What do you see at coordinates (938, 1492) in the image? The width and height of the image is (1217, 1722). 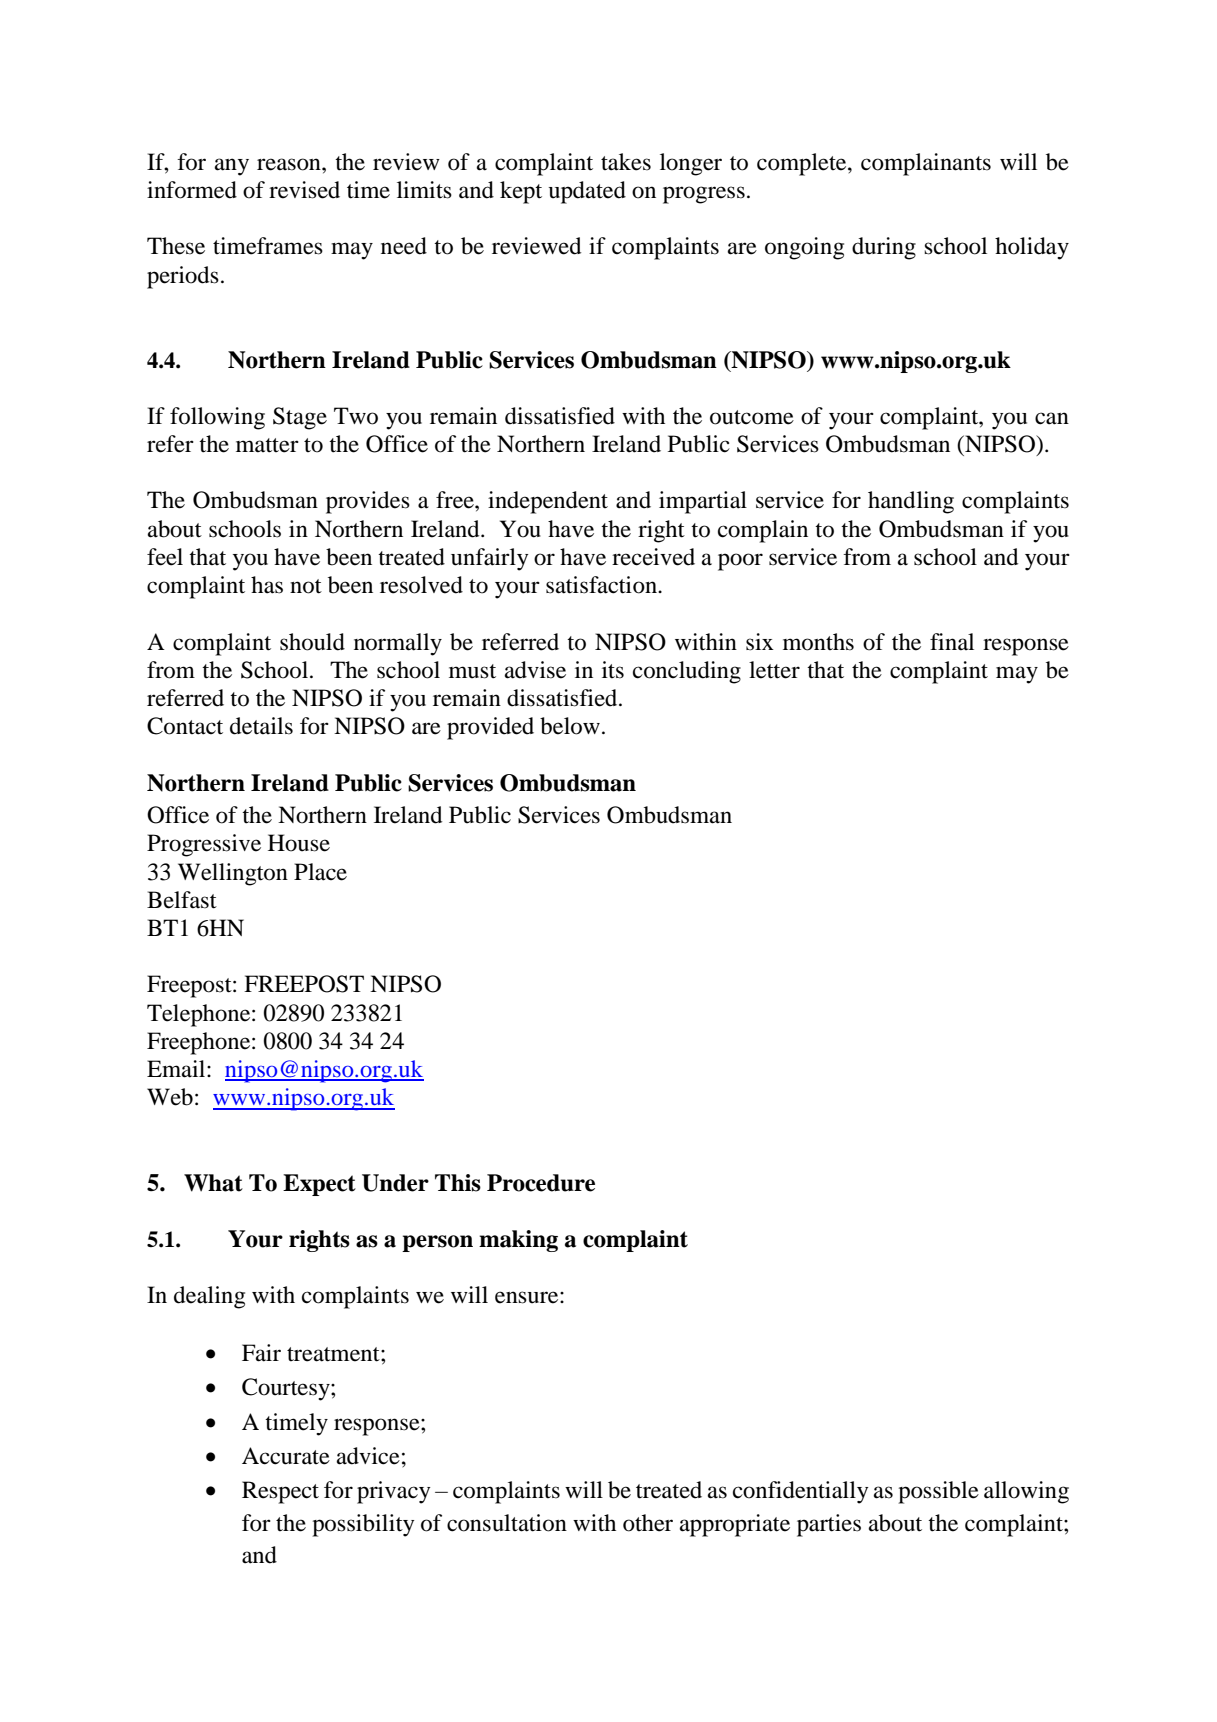 I see `possible` at bounding box center [938, 1492].
